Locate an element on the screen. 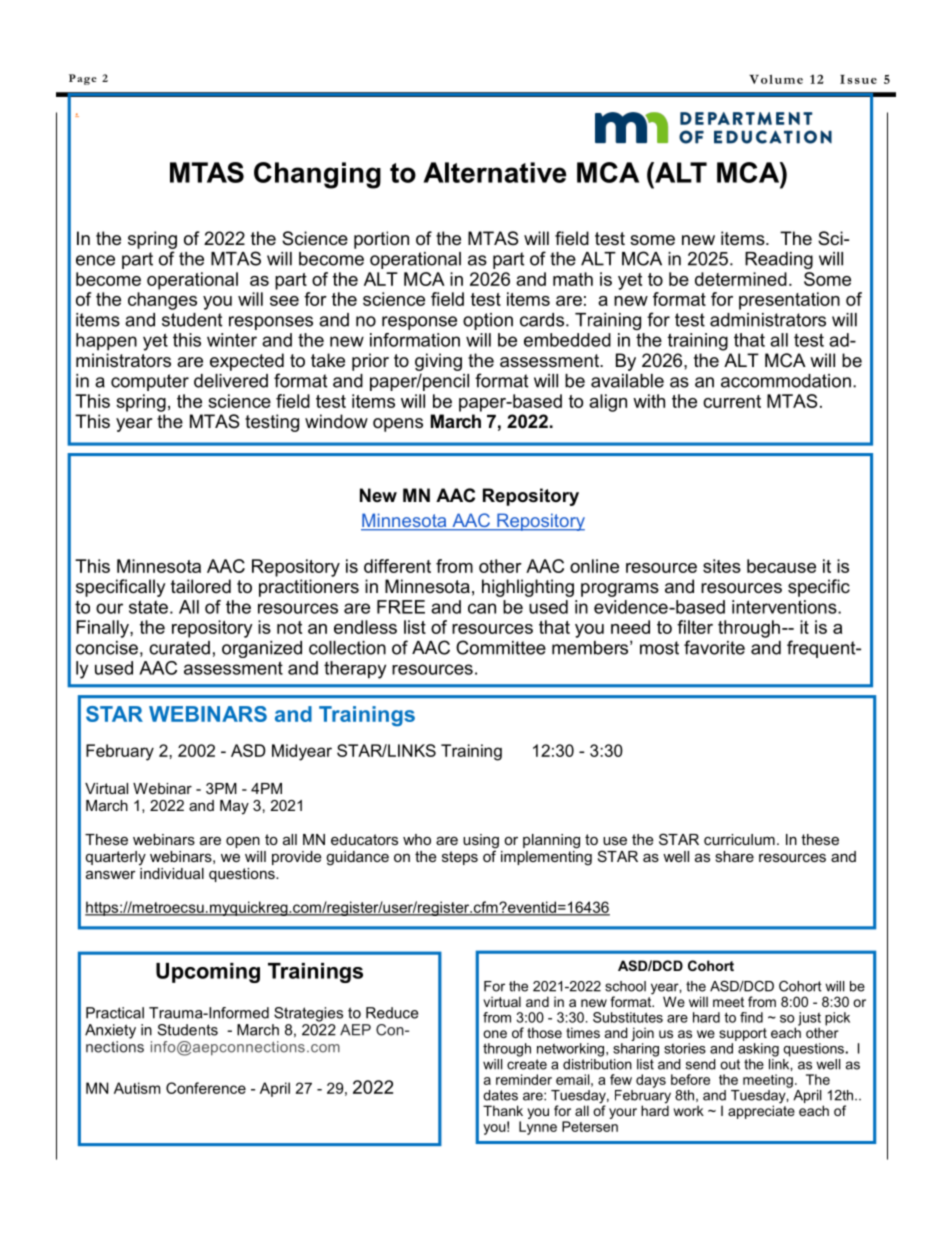  Autism is located at coordinates (137, 1088).
